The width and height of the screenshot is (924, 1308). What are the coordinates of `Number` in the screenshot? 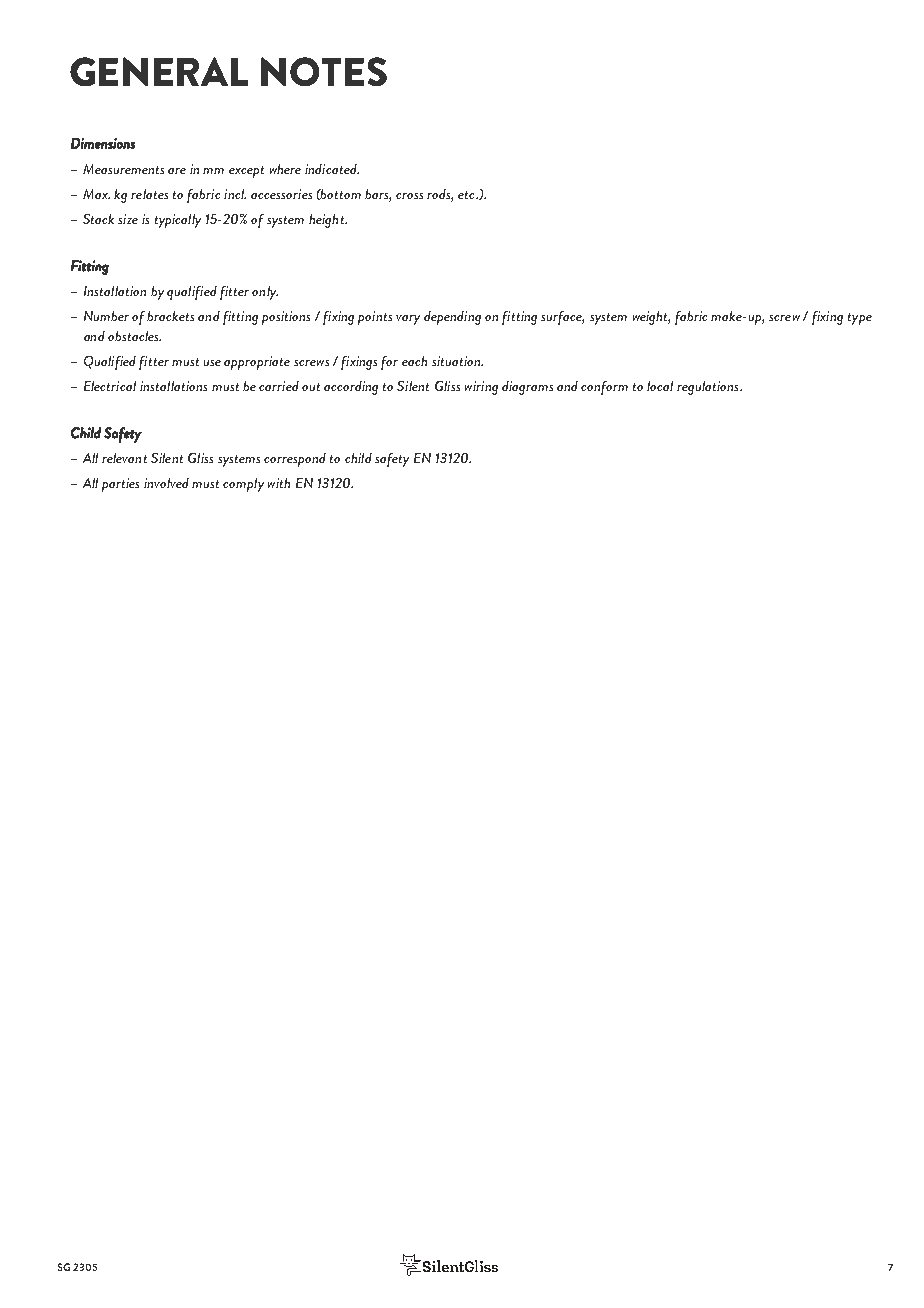 It's located at (106, 316).
